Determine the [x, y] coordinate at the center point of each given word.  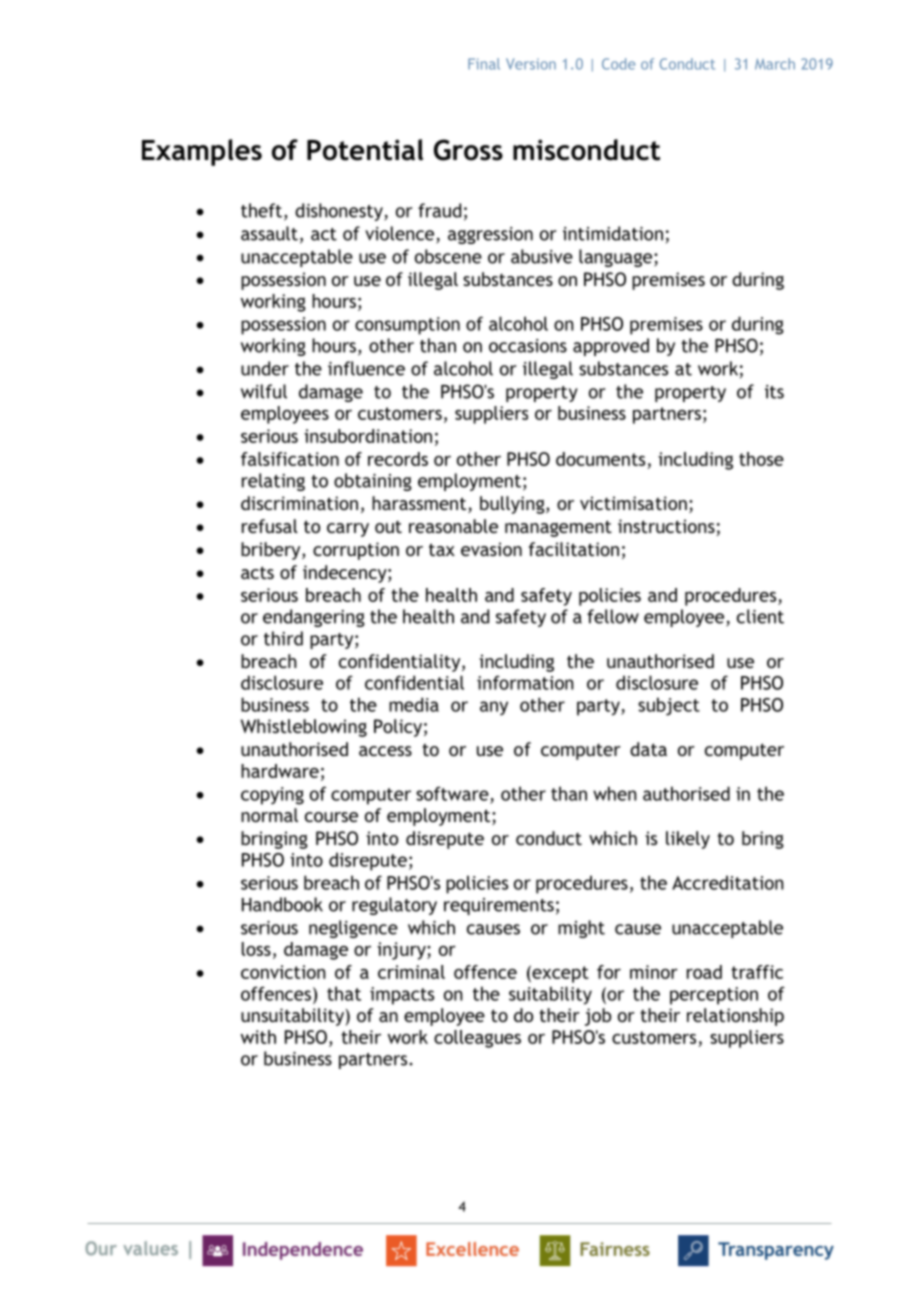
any [494, 708]
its [774, 392]
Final [484, 64]
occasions [528, 346]
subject [669, 706]
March [775, 64]
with [258, 1037]
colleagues [477, 1039]
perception [714, 996]
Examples [202, 152]
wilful [264, 391]
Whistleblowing [304, 728]
